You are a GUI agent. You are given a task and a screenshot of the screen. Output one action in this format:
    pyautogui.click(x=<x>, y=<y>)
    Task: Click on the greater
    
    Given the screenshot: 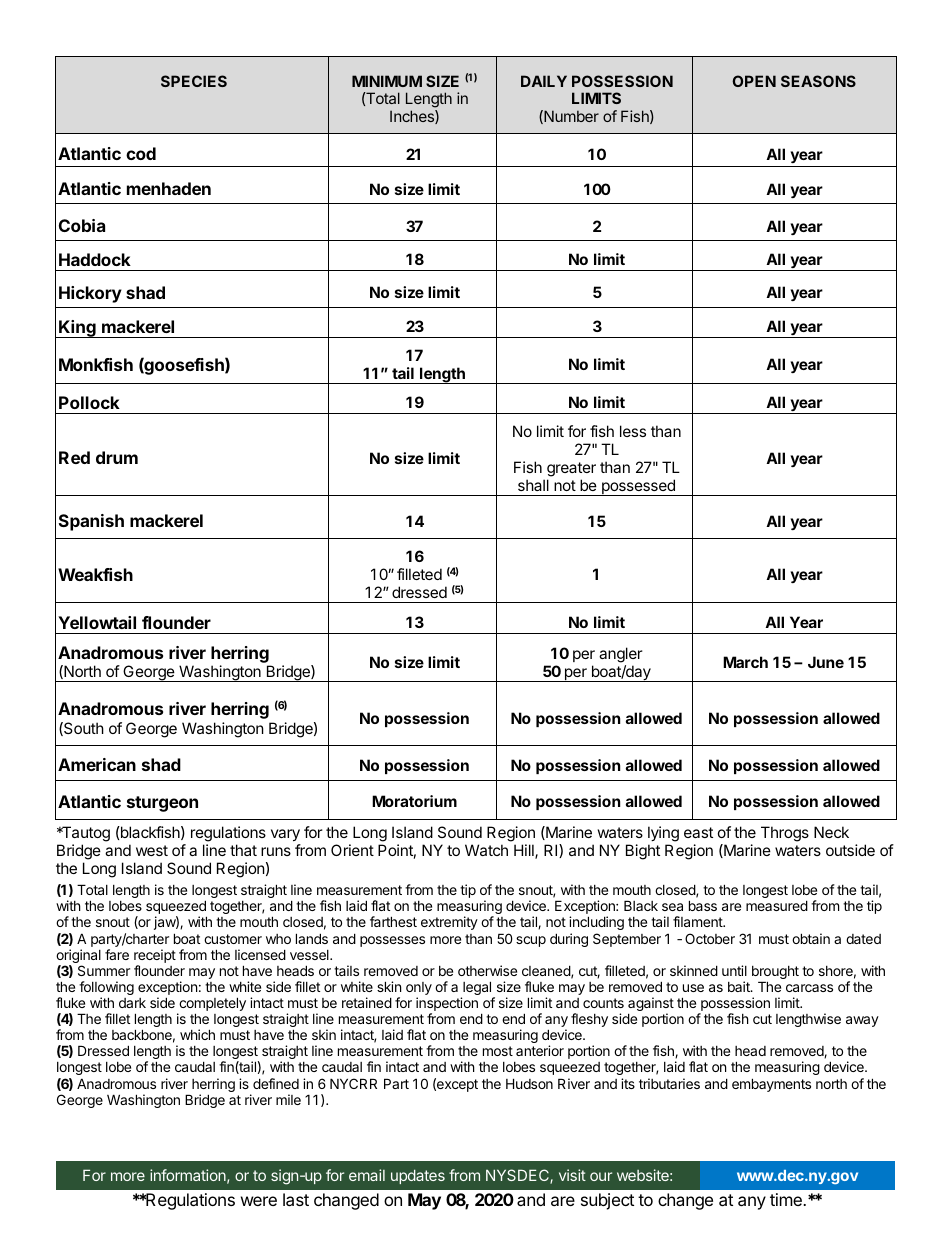 What is the action you would take?
    pyautogui.click(x=571, y=469)
